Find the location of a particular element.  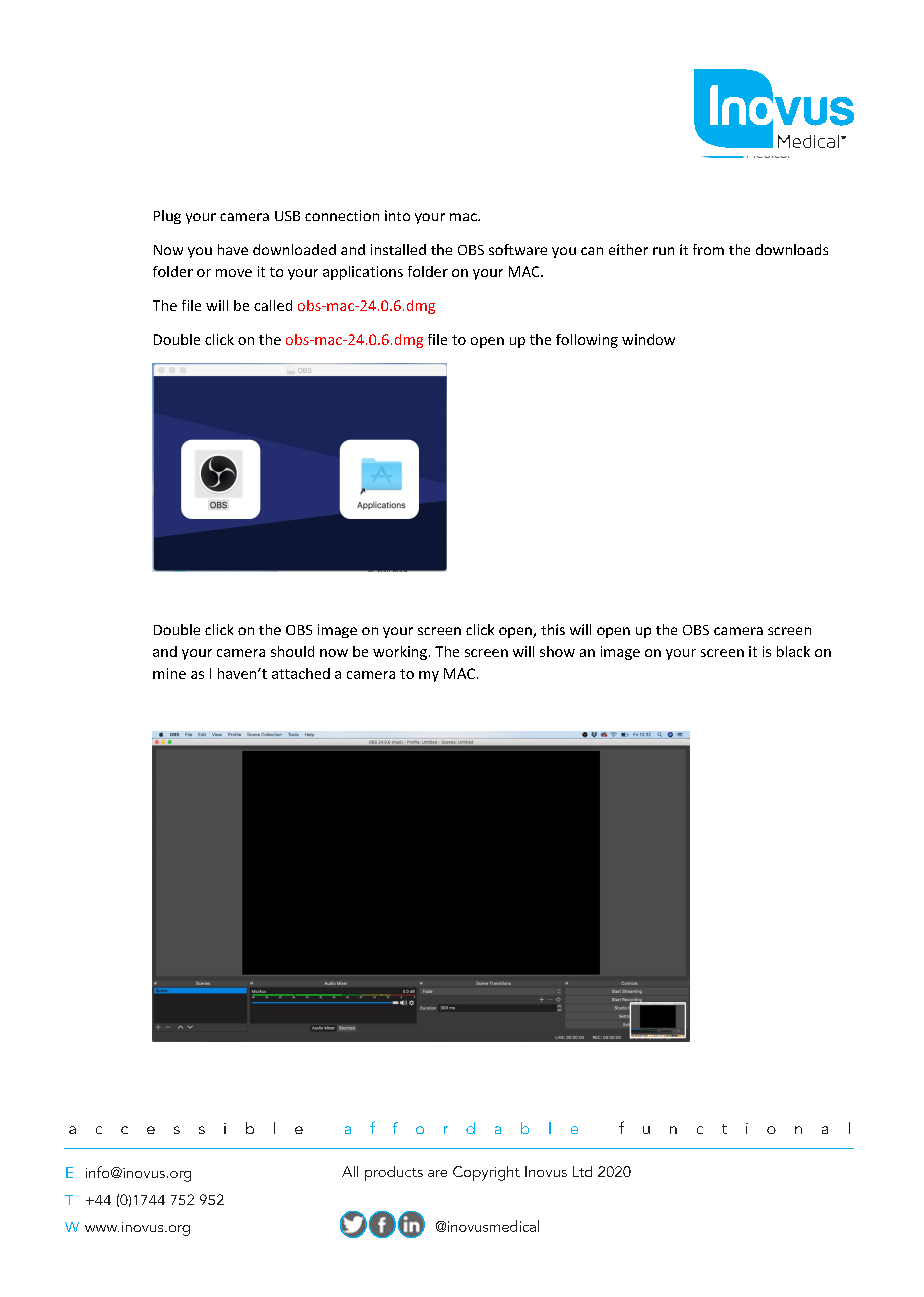

attached is located at coordinates (301, 673).
